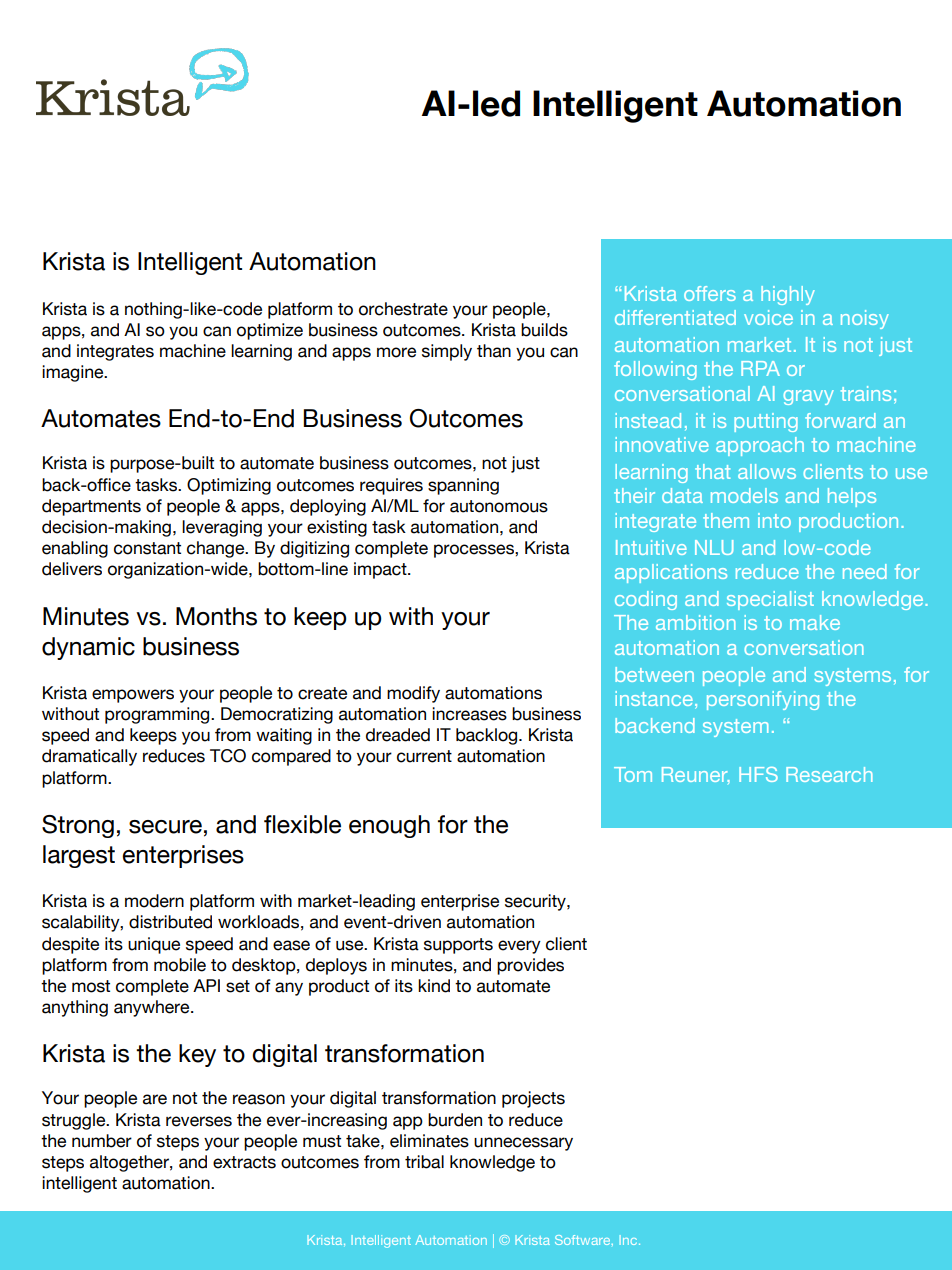 Image resolution: width=952 pixels, height=1270 pixels. What do you see at coordinates (424, 756) in the screenshot?
I see `current` at bounding box center [424, 756].
